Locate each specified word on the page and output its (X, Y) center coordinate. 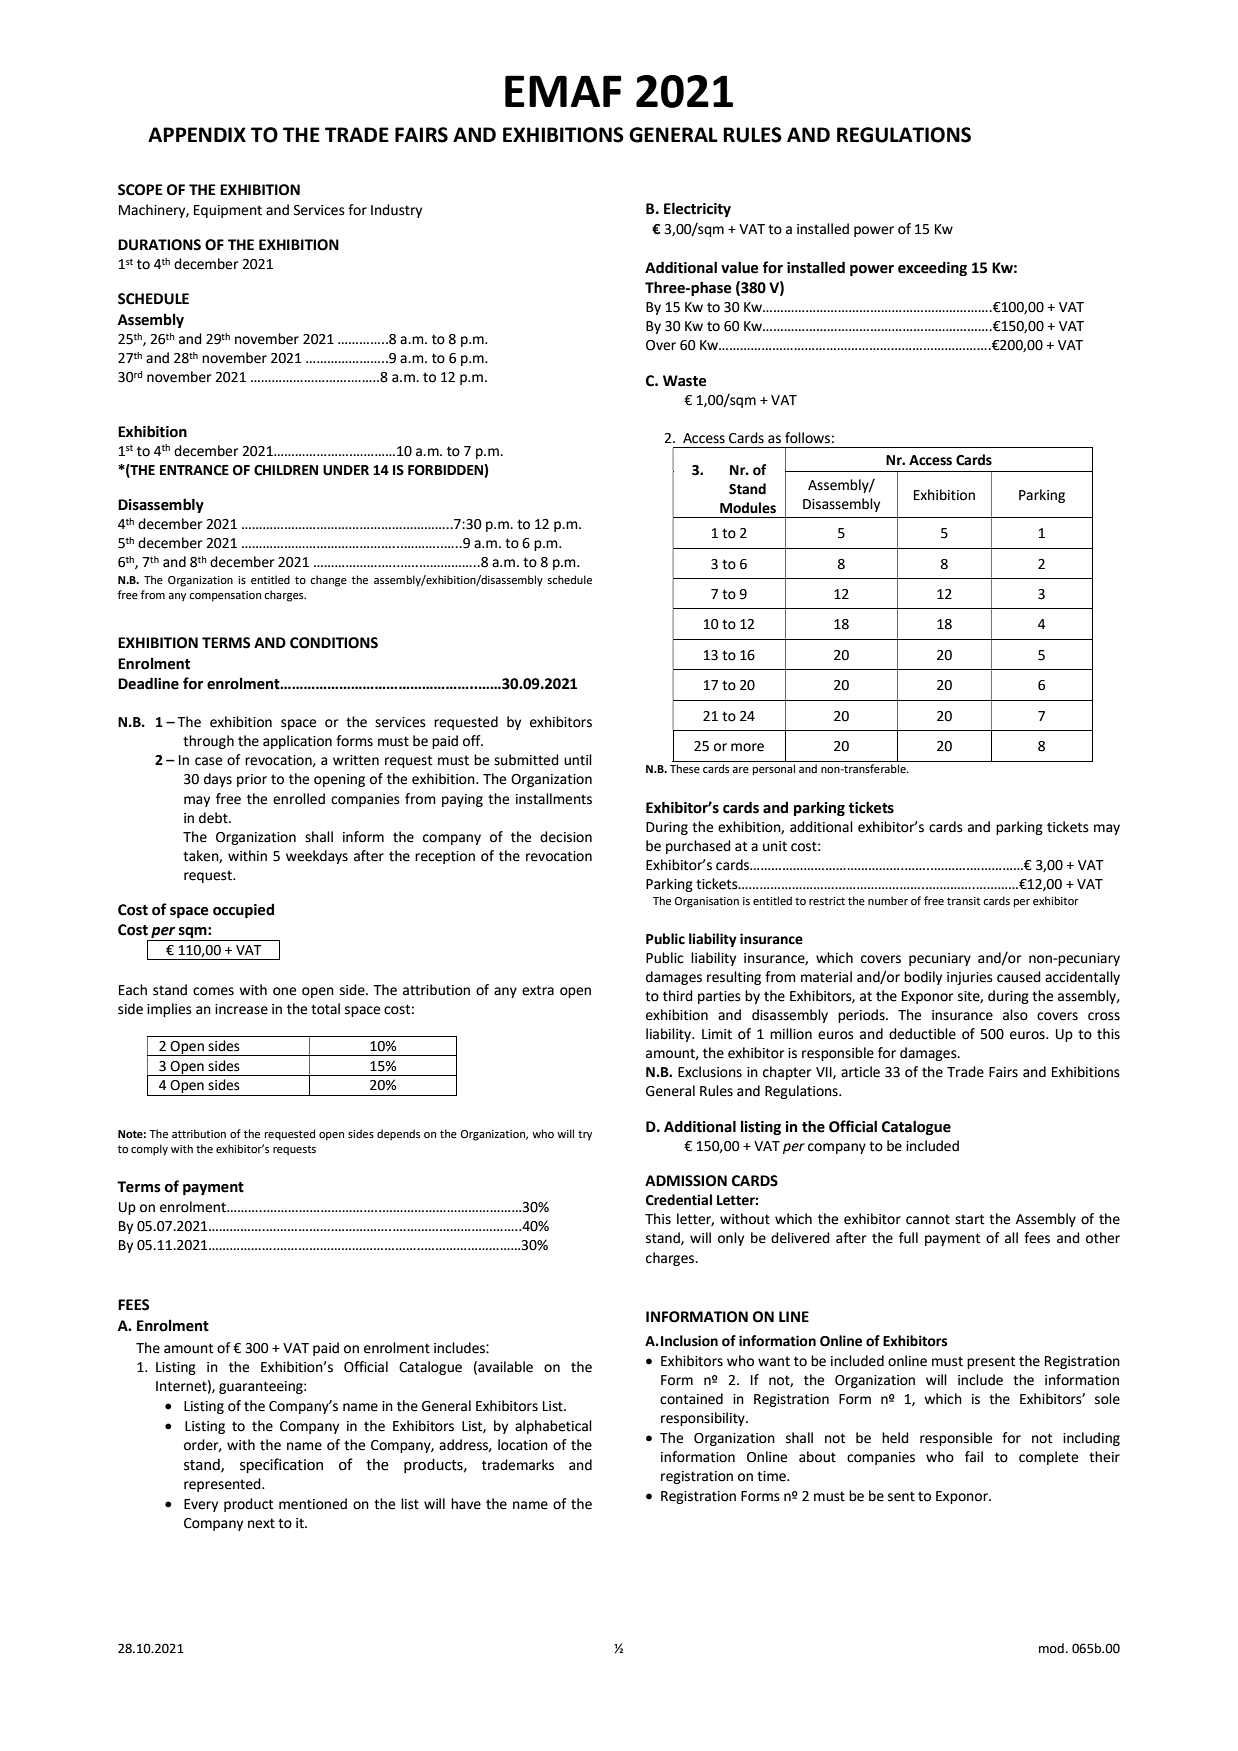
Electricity (697, 209)
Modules (748, 508)
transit (963, 901)
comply (149, 1150)
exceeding (932, 268)
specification (281, 1465)
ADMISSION (686, 1181)
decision (566, 837)
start (969, 1219)
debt (214, 818)
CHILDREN (286, 470)
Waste (685, 381)
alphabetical (553, 1427)
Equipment (228, 211)
